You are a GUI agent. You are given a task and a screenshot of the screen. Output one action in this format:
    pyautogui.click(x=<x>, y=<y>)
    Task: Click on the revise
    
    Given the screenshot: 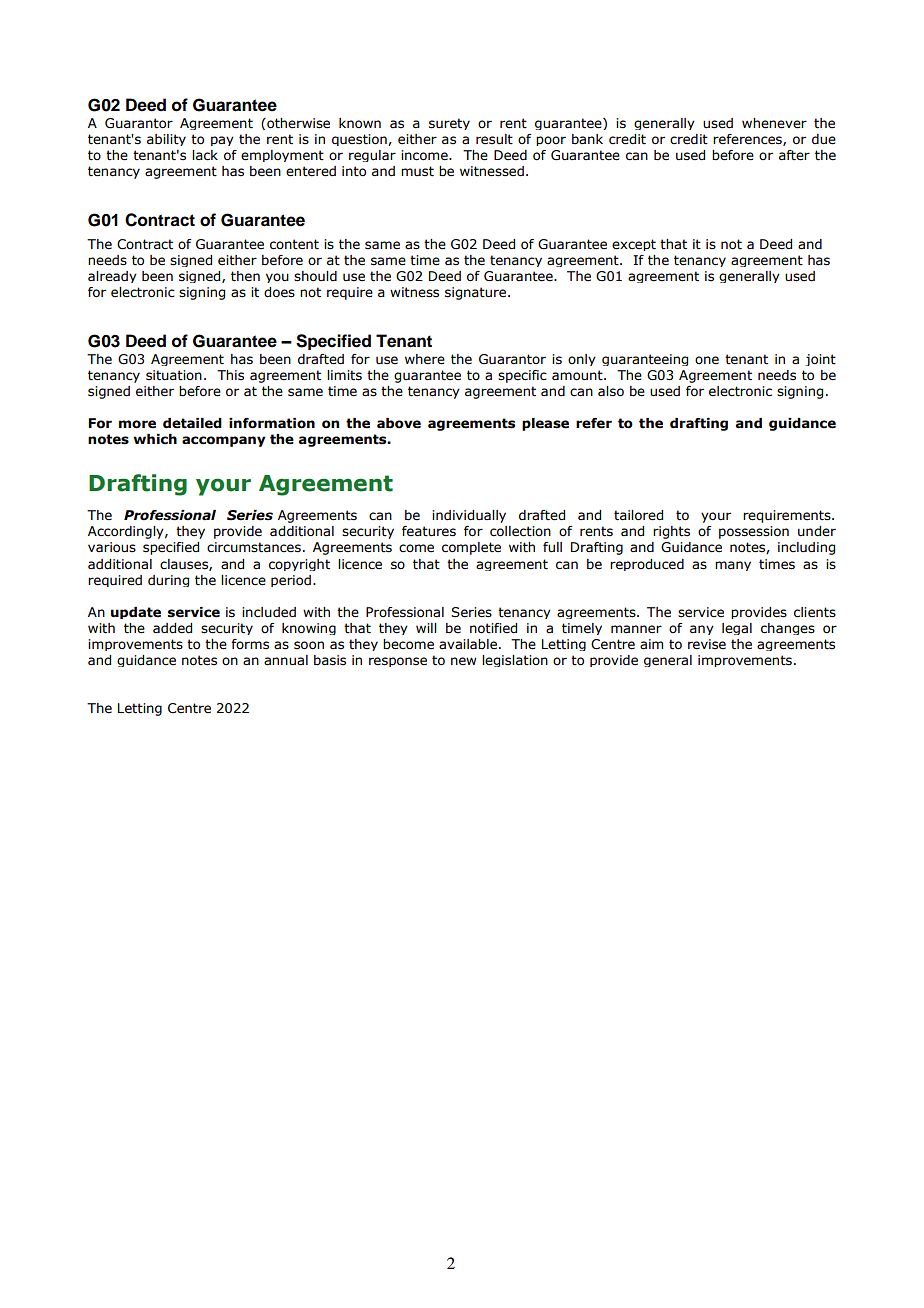 What is the action you would take?
    pyautogui.click(x=707, y=644)
